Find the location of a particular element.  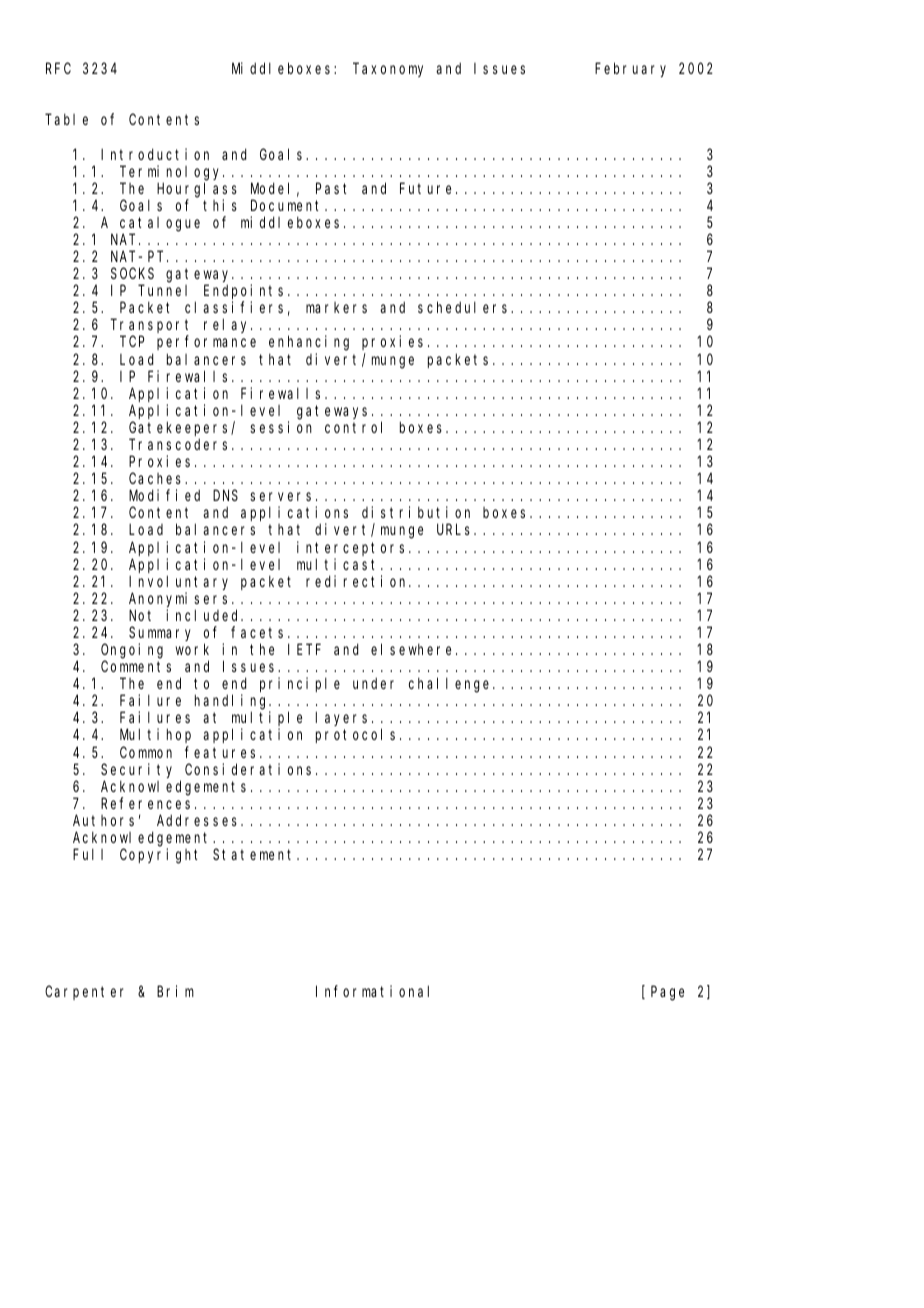

interceptors is located at coordinates (353, 548).
